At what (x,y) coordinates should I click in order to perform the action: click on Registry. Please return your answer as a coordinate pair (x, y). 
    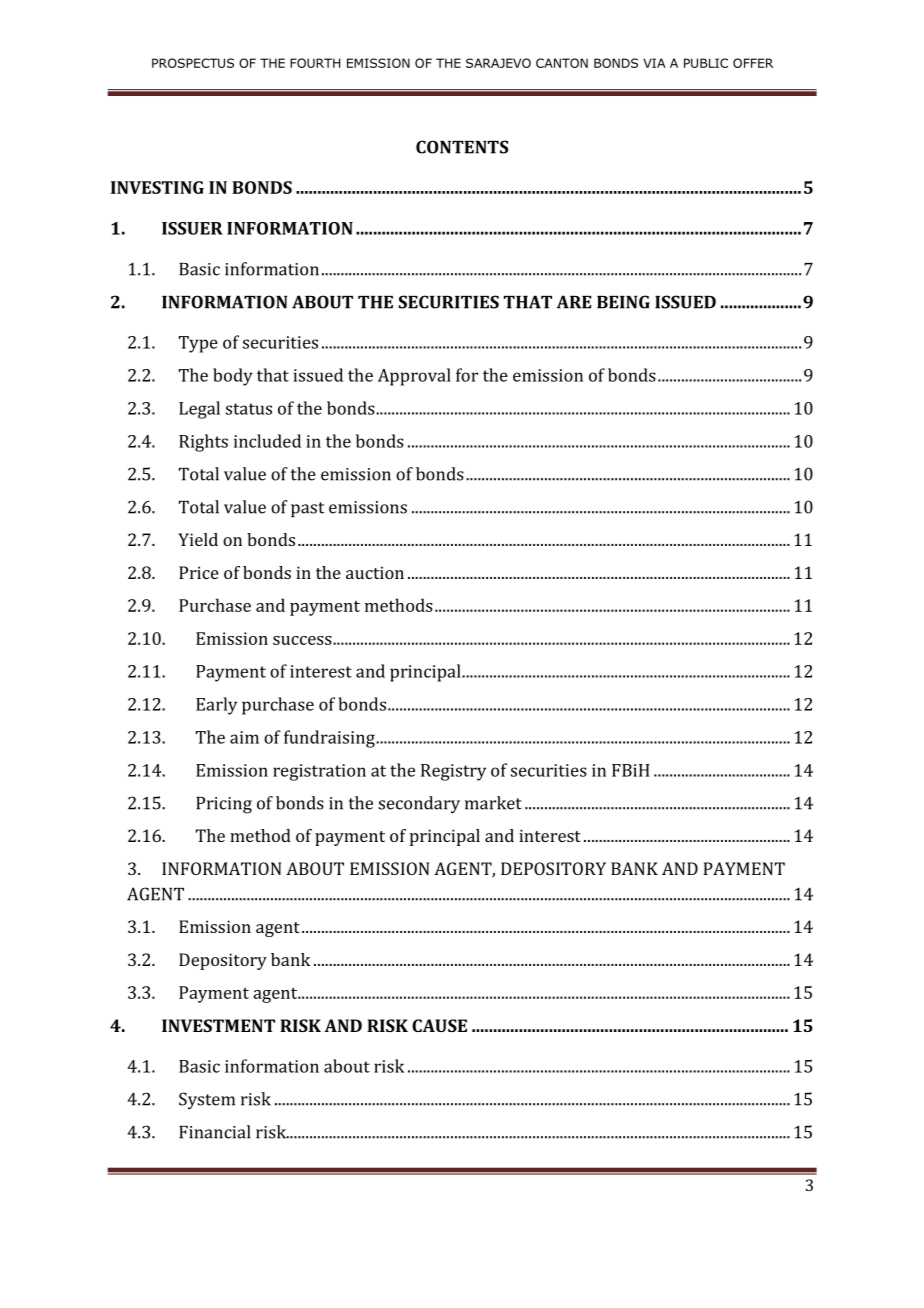
    Looking at the image, I should click on (453, 772).
